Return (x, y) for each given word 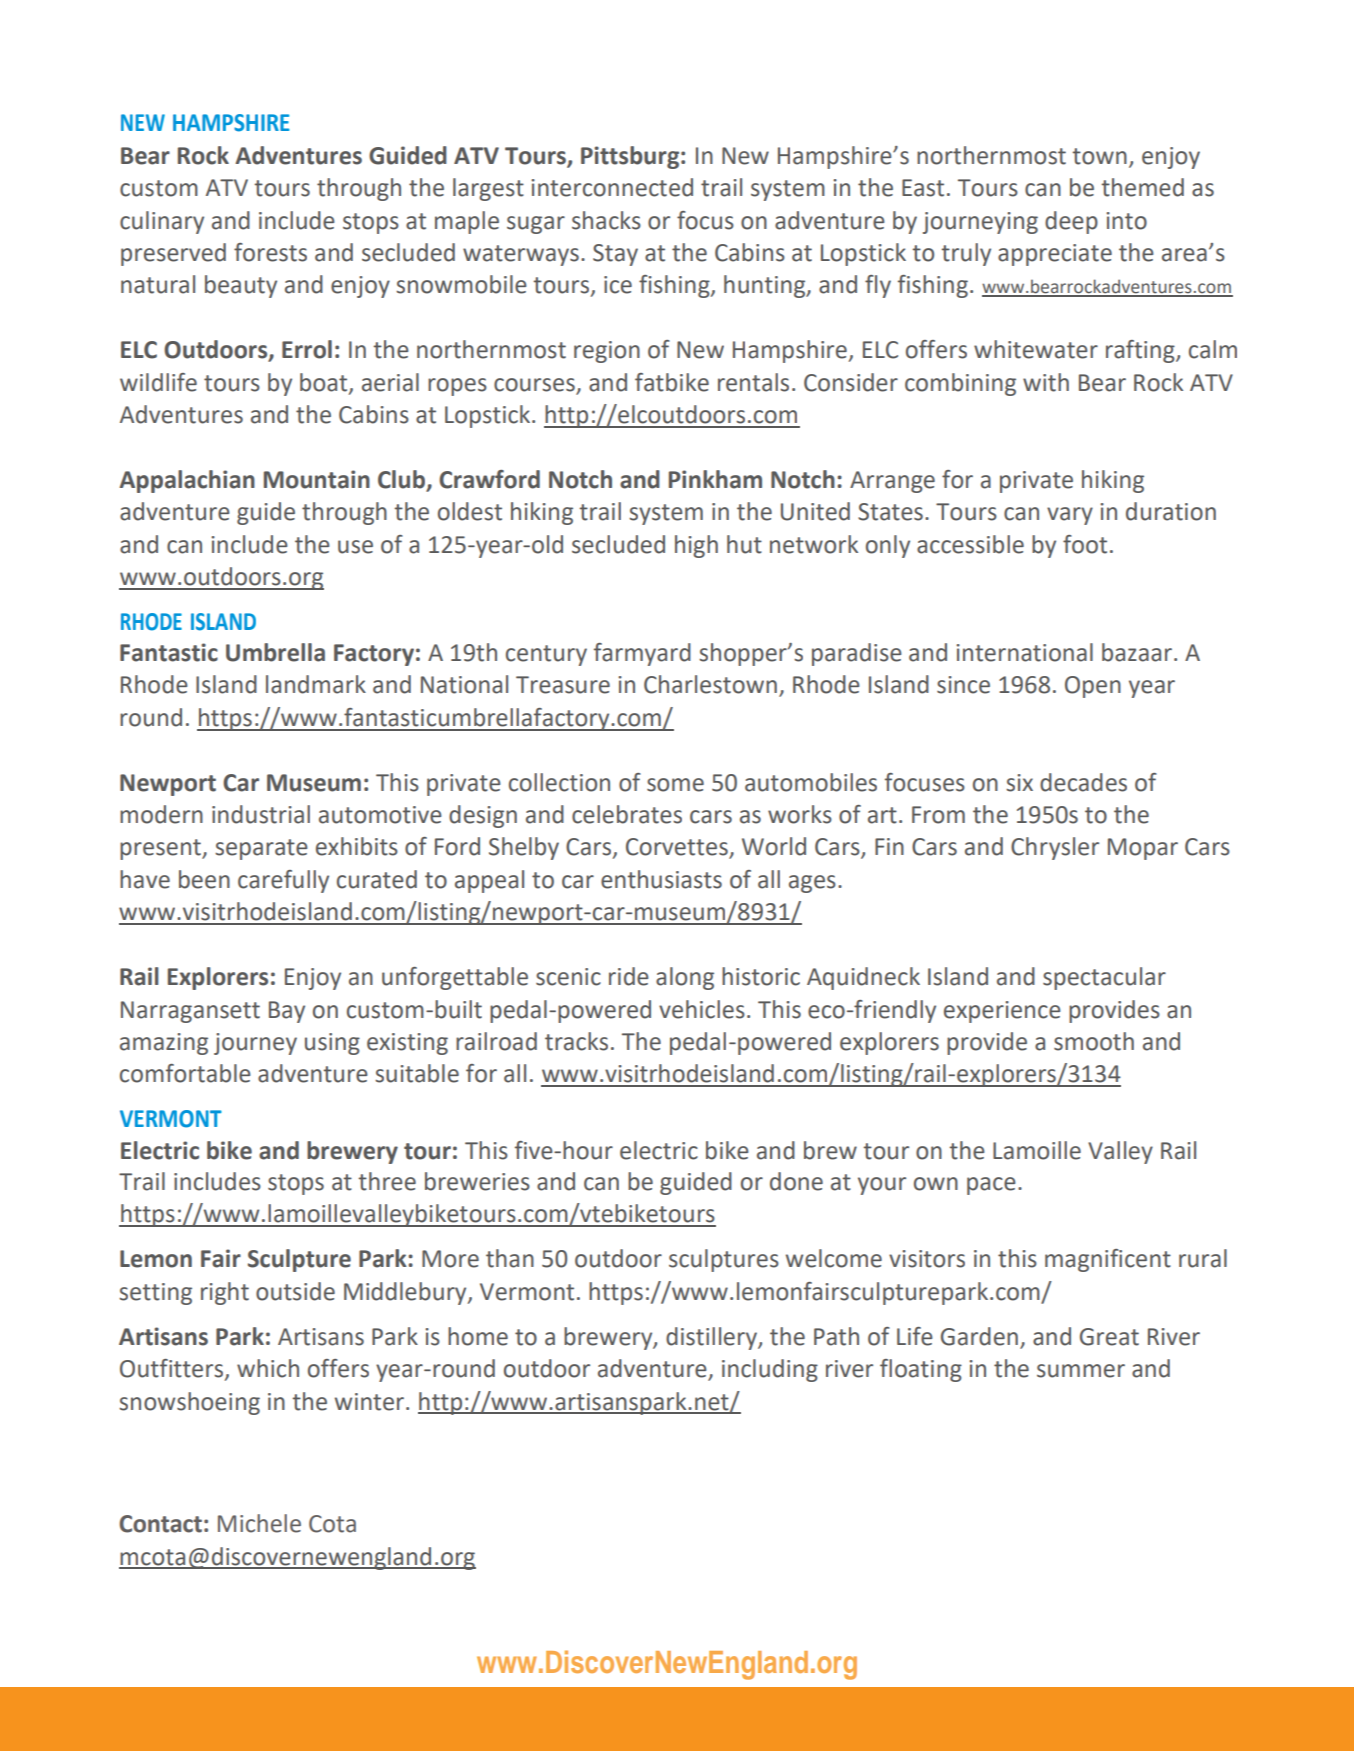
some (675, 785)
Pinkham (715, 479)
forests (270, 252)
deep (1071, 222)
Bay (287, 1012)
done (796, 1181)
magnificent (1108, 1260)
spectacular (1104, 978)
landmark (316, 684)
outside (295, 1291)
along (685, 978)
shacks (606, 220)
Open (1093, 687)
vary (1070, 516)
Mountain (317, 479)
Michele (259, 1523)
